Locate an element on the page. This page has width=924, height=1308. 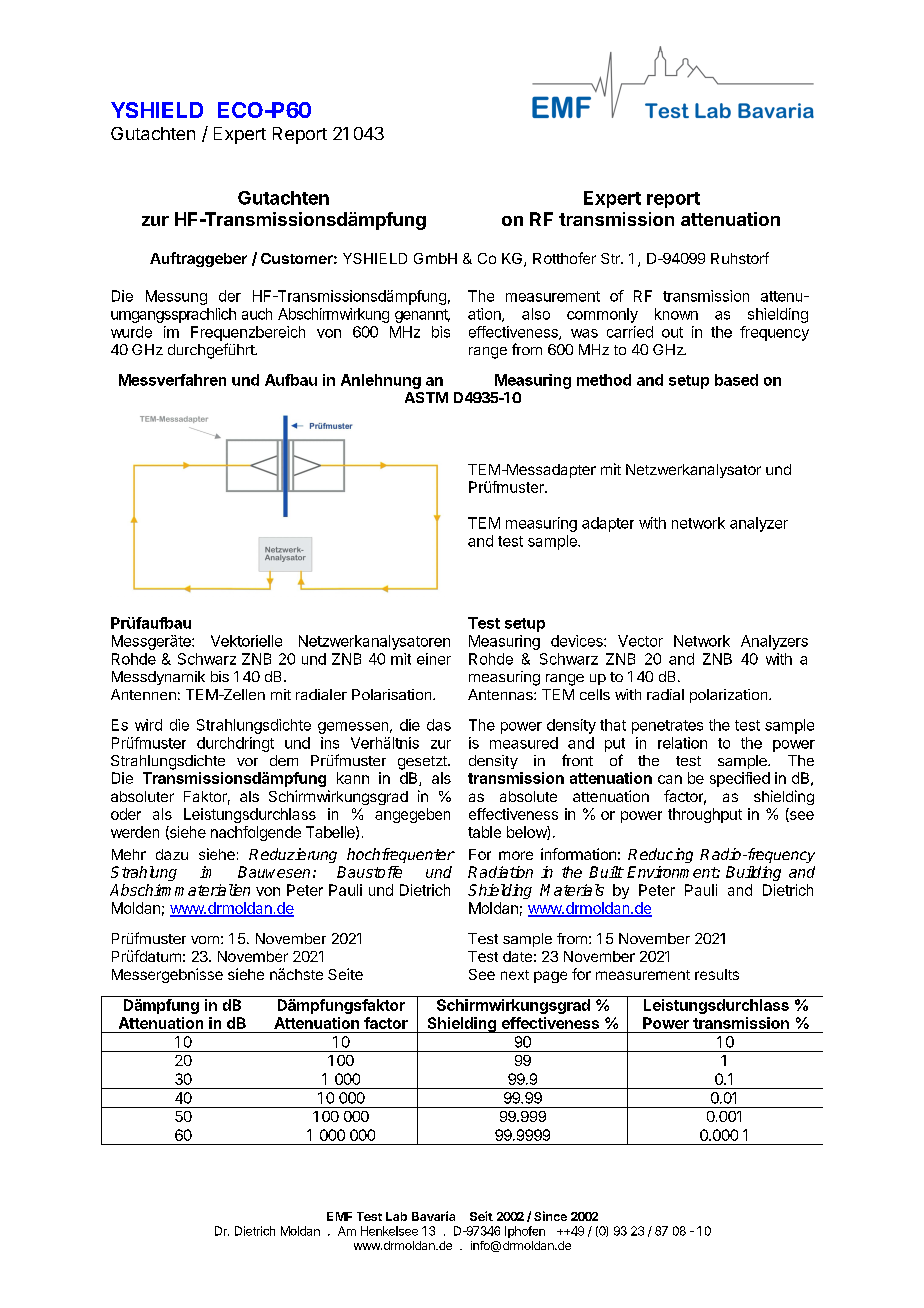
das is located at coordinates (439, 725).
